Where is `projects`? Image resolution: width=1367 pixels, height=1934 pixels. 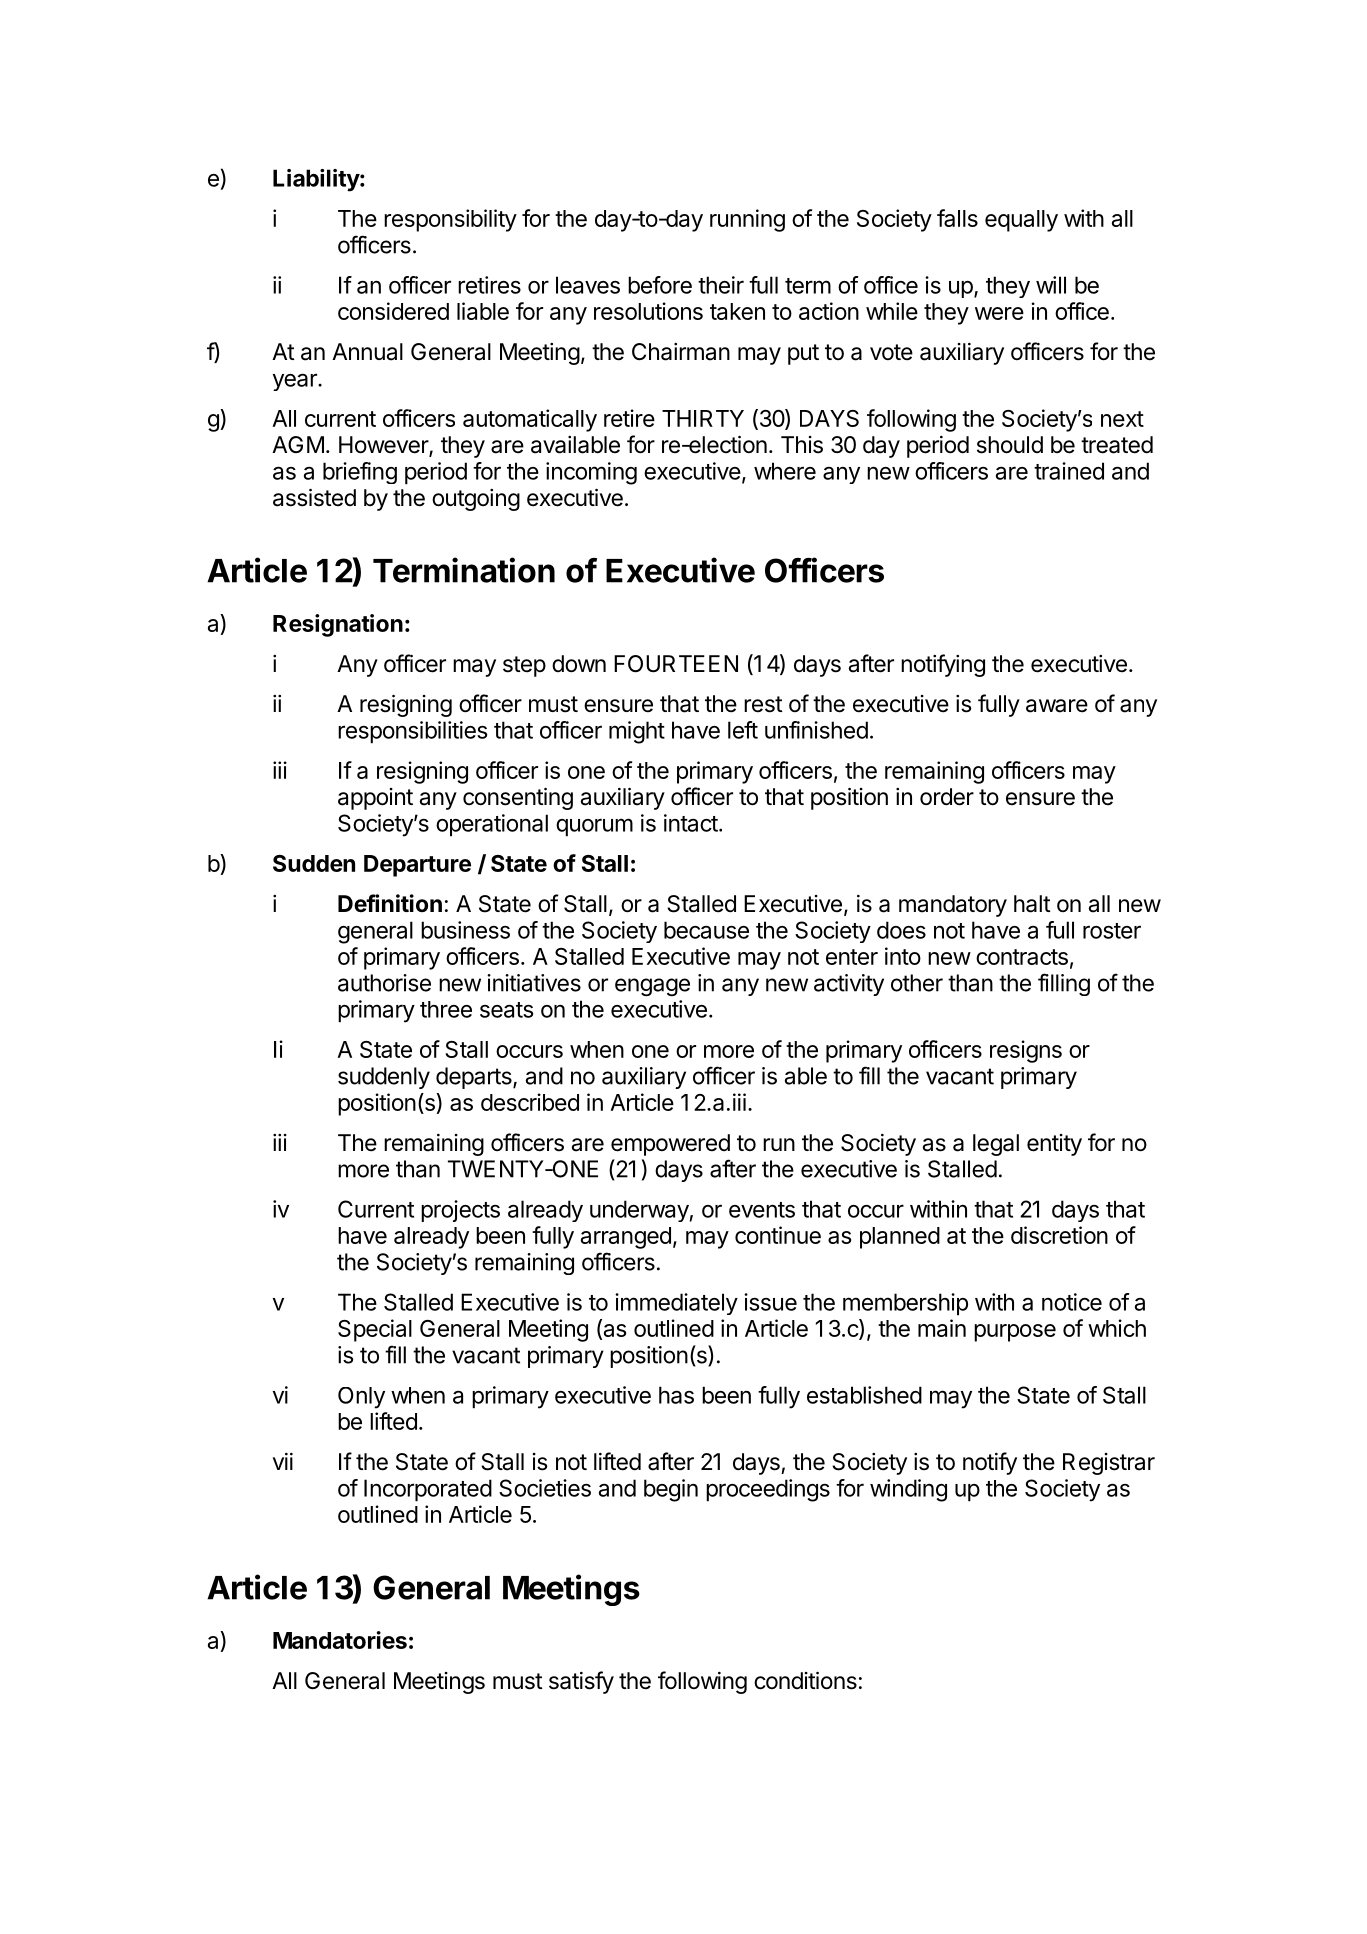 projects is located at coordinates (460, 1211).
